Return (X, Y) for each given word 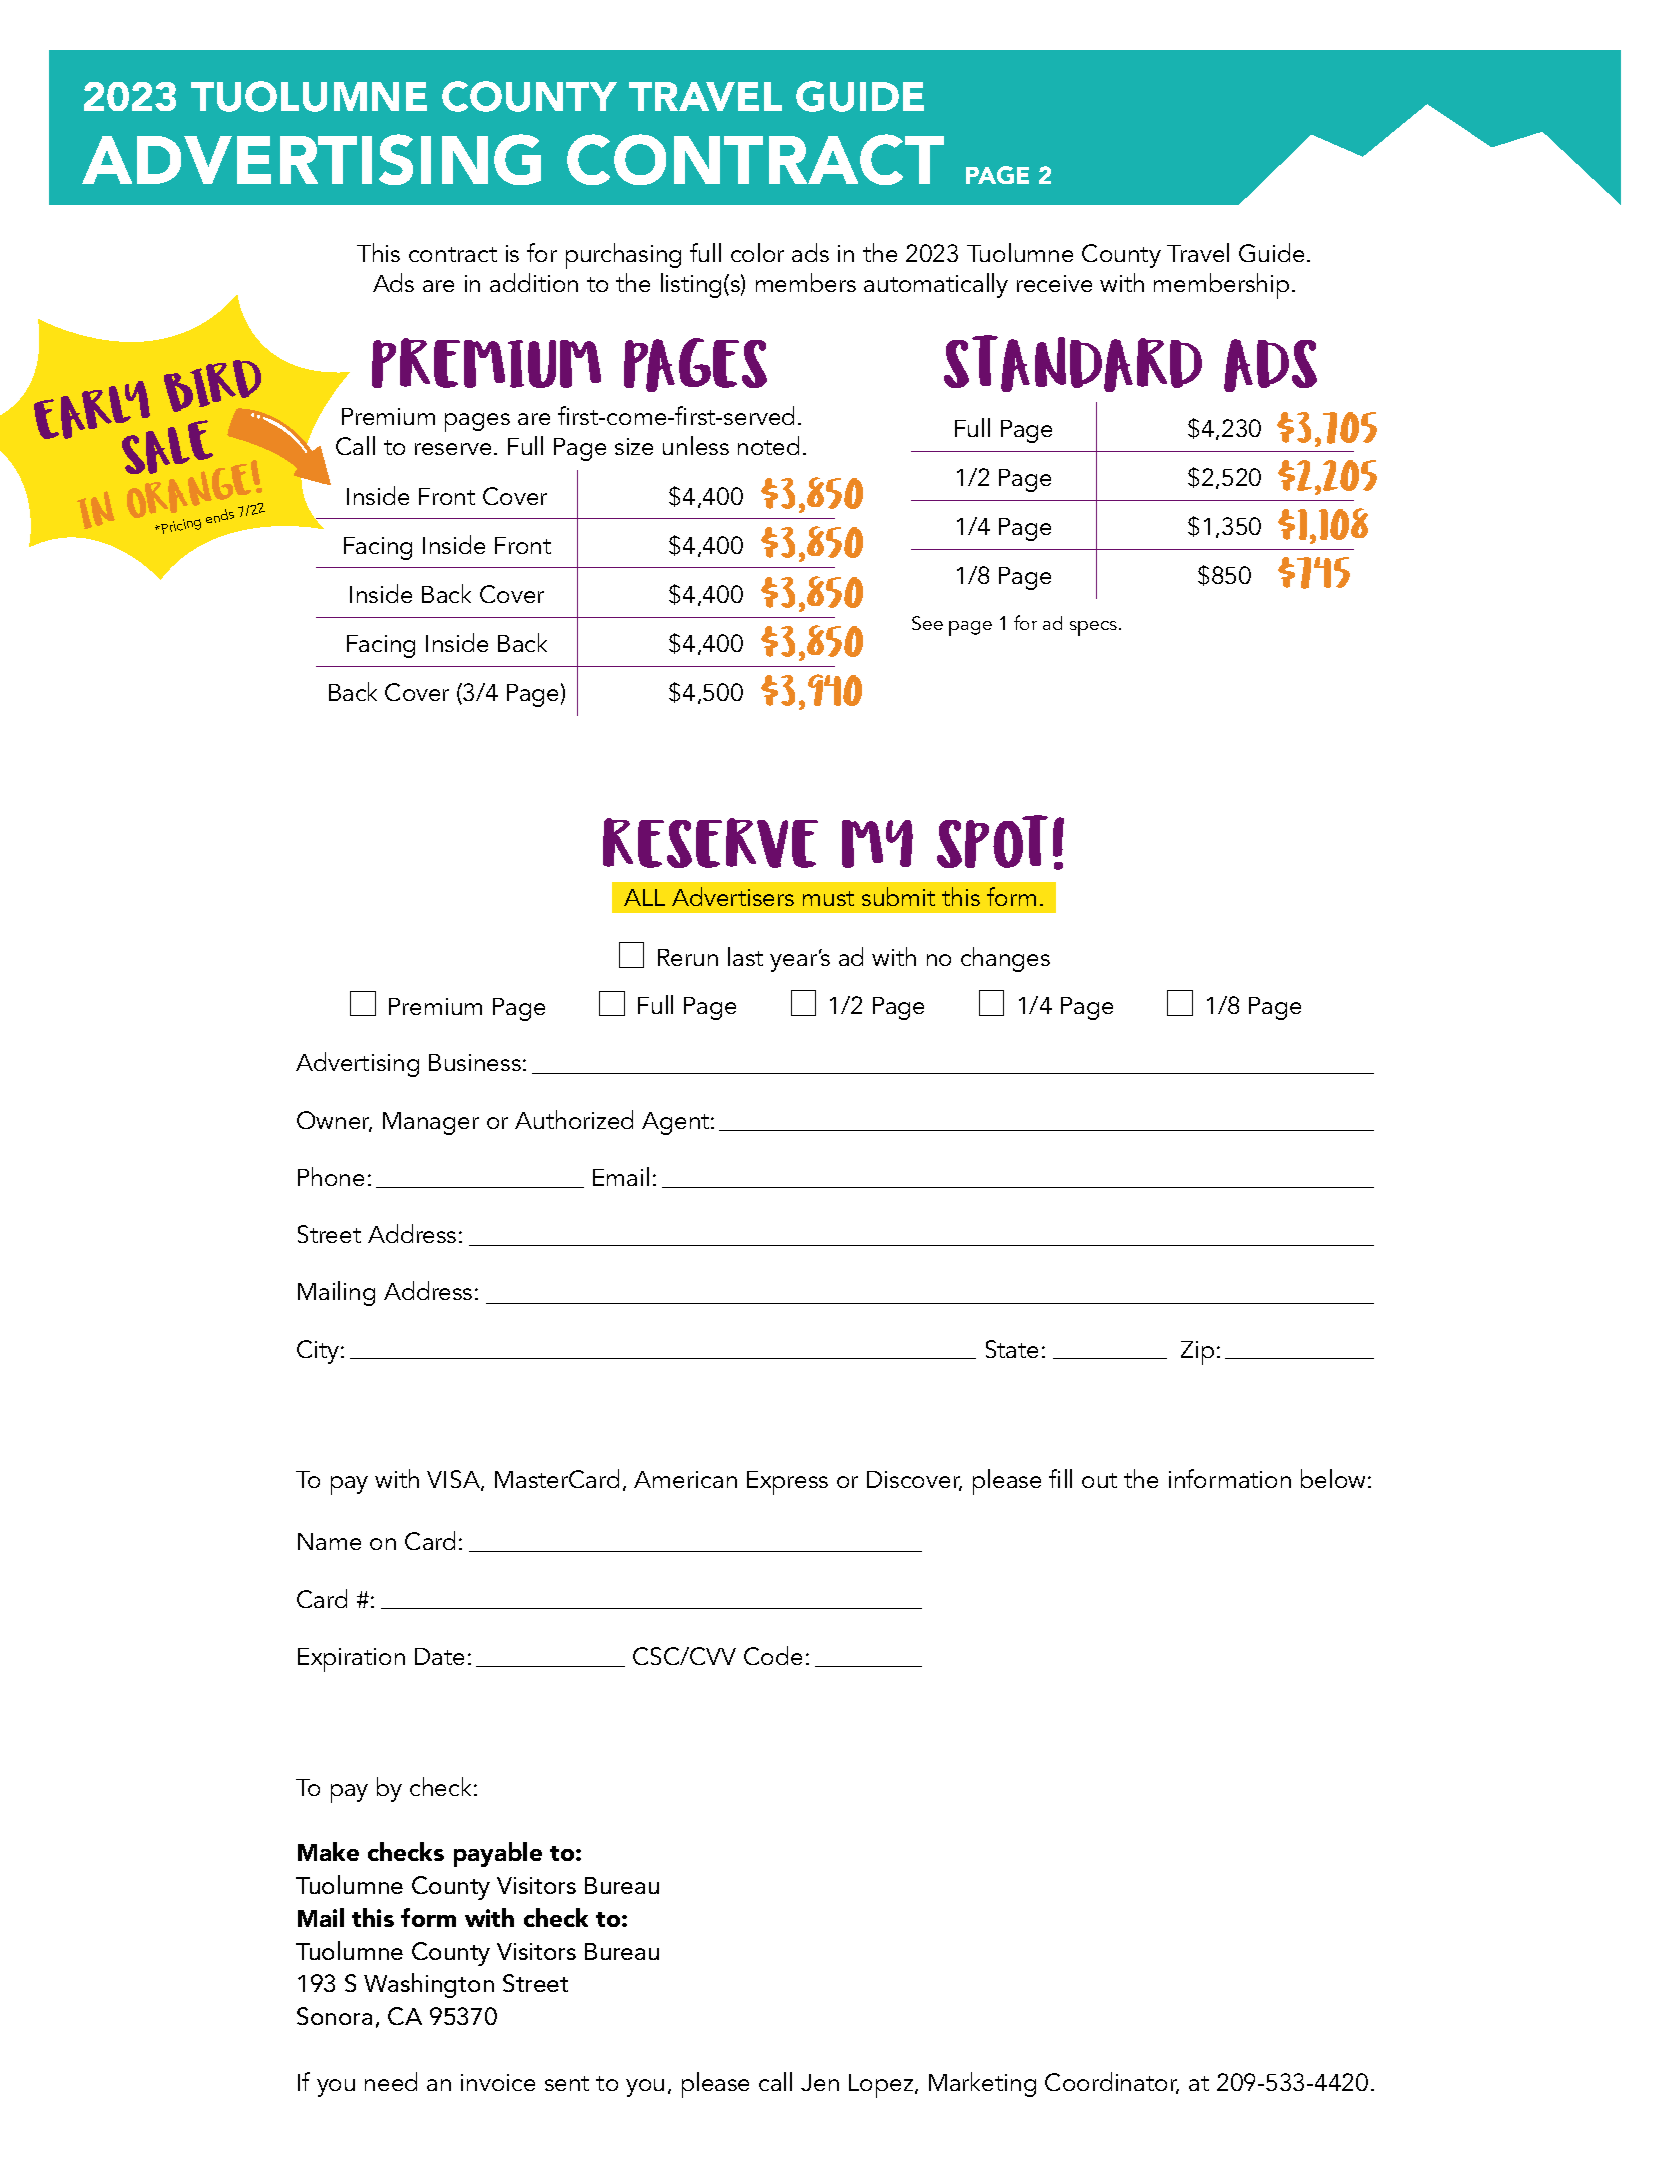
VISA (454, 1480)
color (757, 252)
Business (475, 1062)
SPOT (992, 841)
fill (1060, 1478)
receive (1054, 283)
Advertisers (733, 896)
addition (534, 282)
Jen (820, 2082)
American (685, 1479)
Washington (429, 1985)
